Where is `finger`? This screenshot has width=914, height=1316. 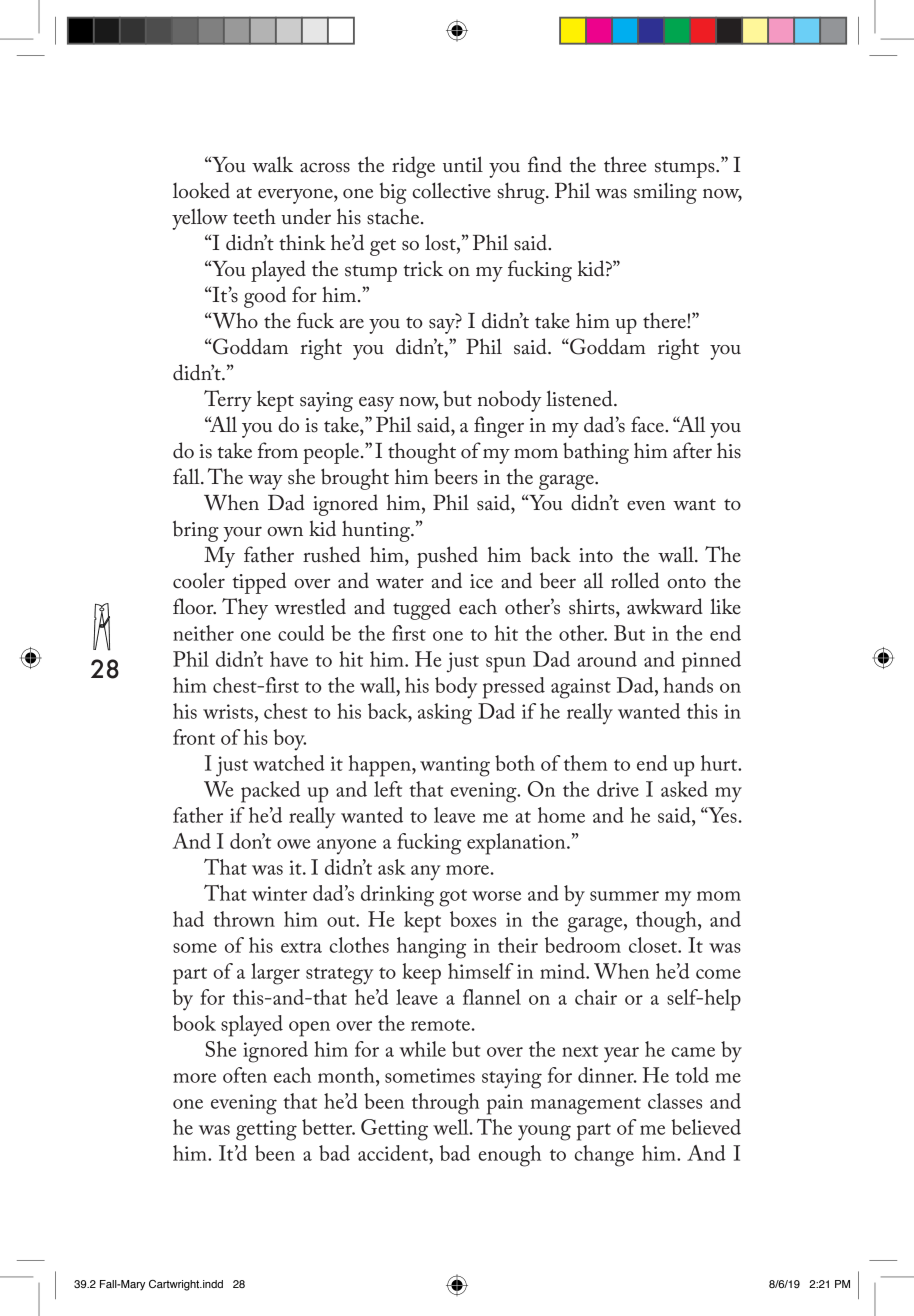 finger is located at coordinates (499, 427).
